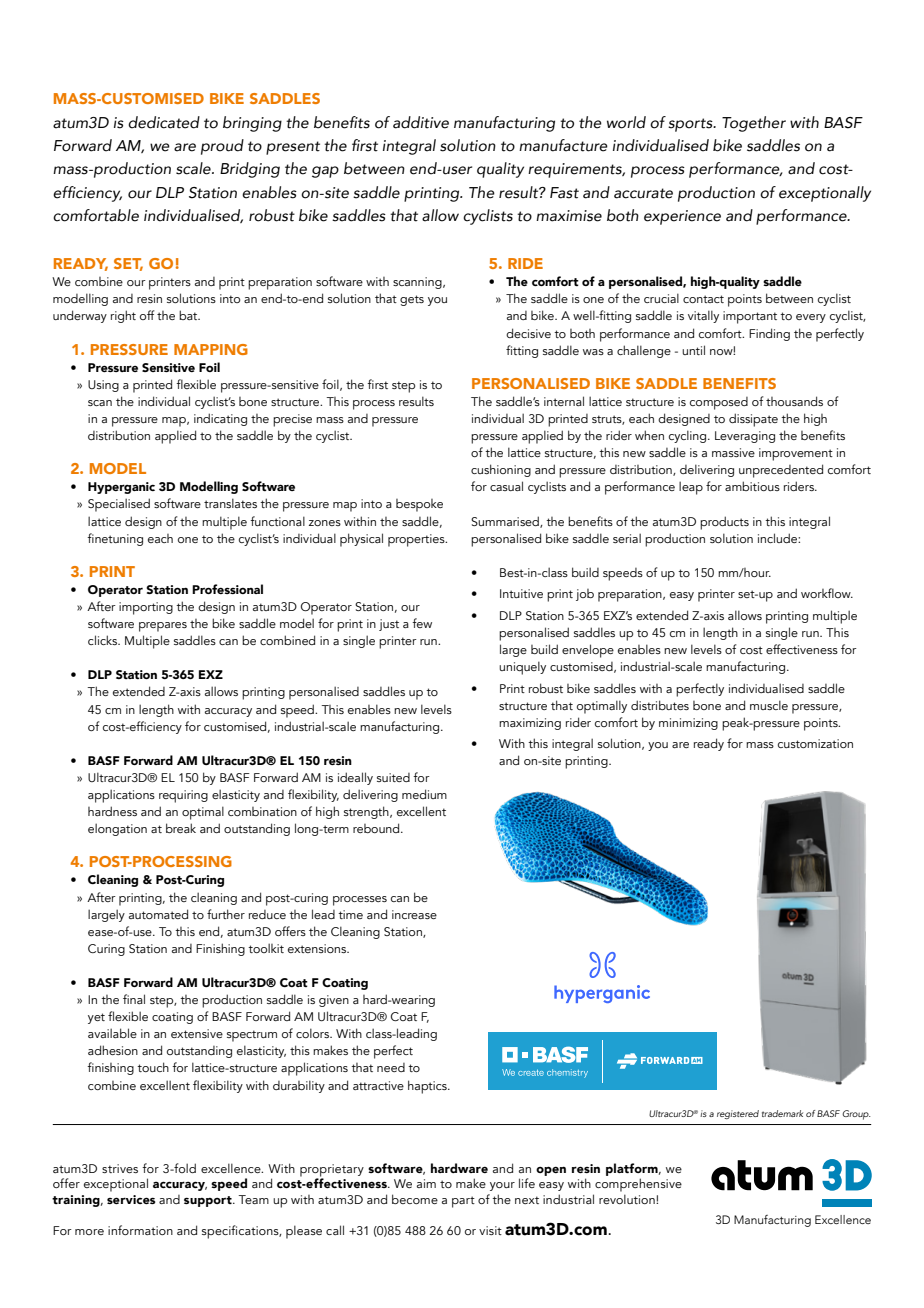 Image resolution: width=924 pixels, height=1308 pixels. I want to click on additive, so click(421, 122).
